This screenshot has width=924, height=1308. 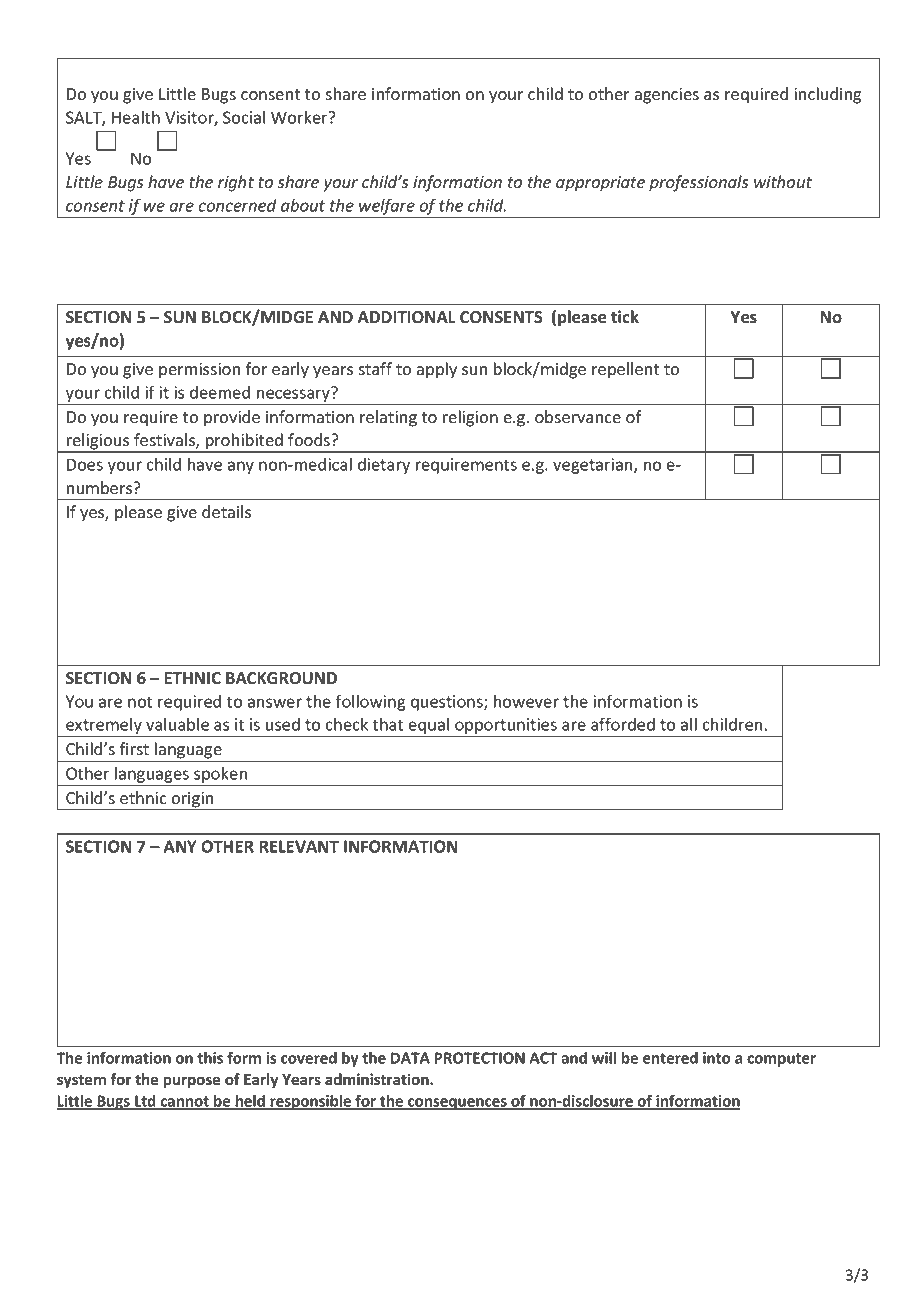 What do you see at coordinates (479, 1058) in the screenshot?
I see `PROTECTION` at bounding box center [479, 1058].
